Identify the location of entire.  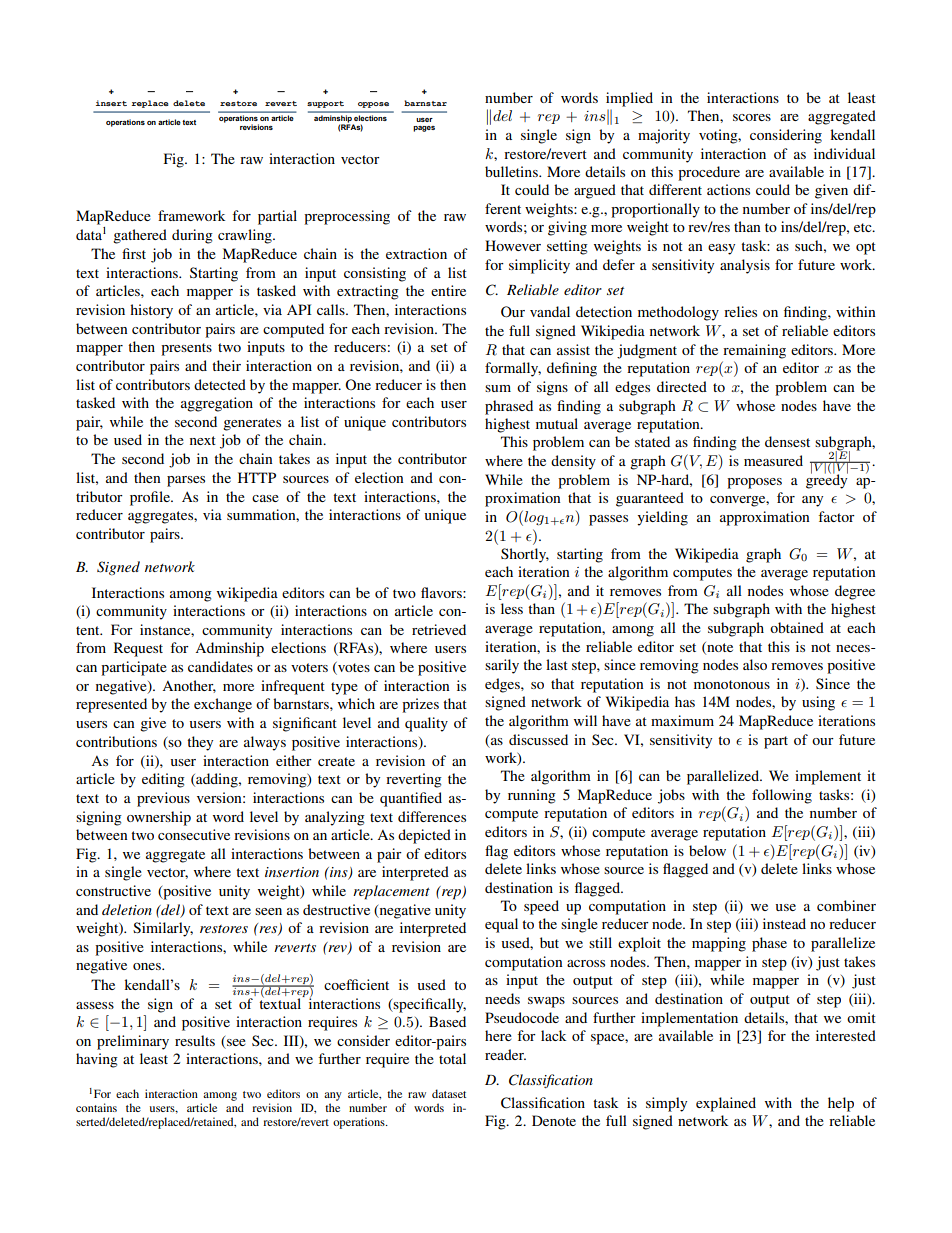
(448, 290).
